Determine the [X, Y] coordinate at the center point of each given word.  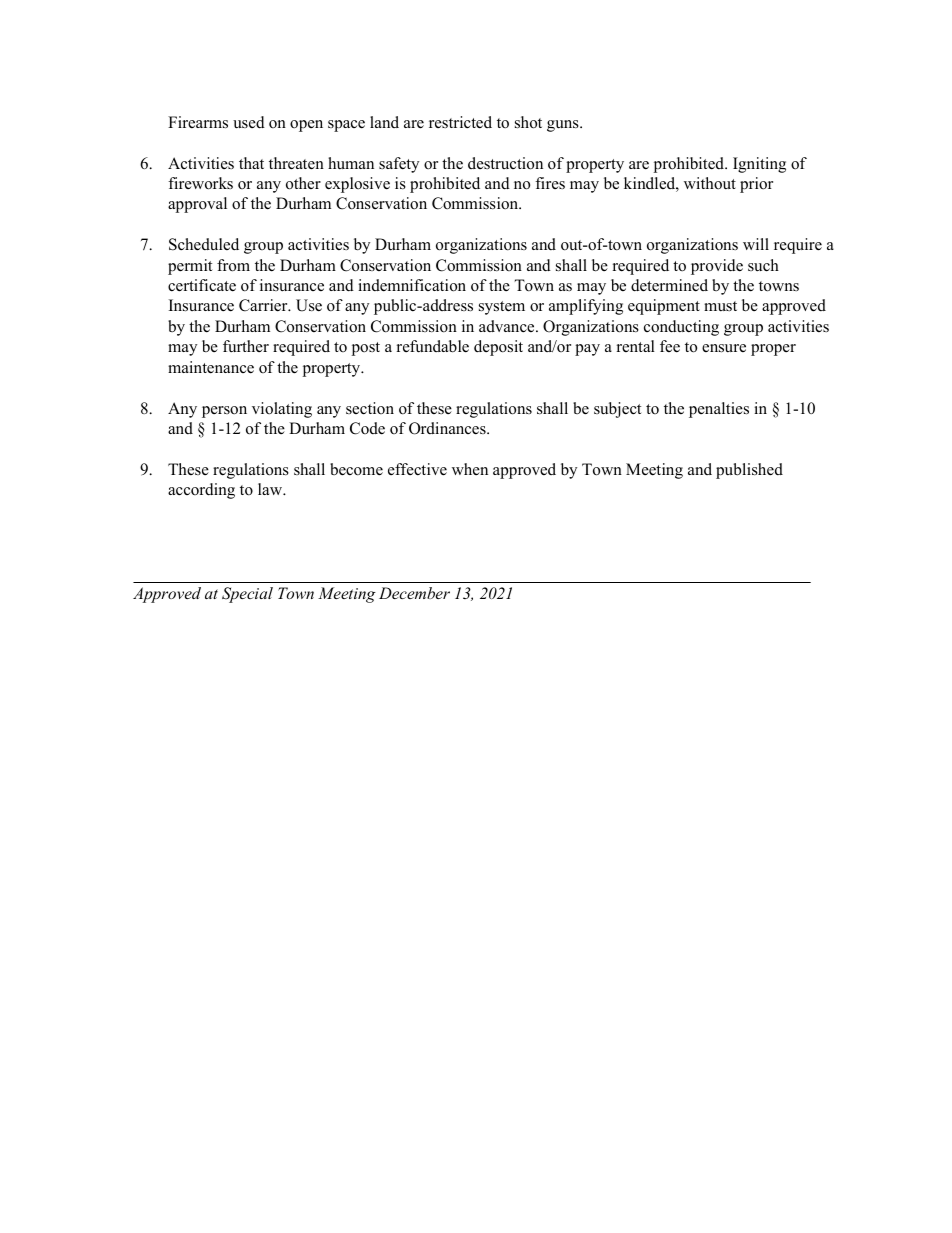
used [249, 122]
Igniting [759, 165]
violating [282, 410]
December [414, 593]
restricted [460, 122]
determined [669, 285]
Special [247, 595]
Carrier [264, 305]
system [502, 308]
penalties [719, 410]
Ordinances [448, 428]
